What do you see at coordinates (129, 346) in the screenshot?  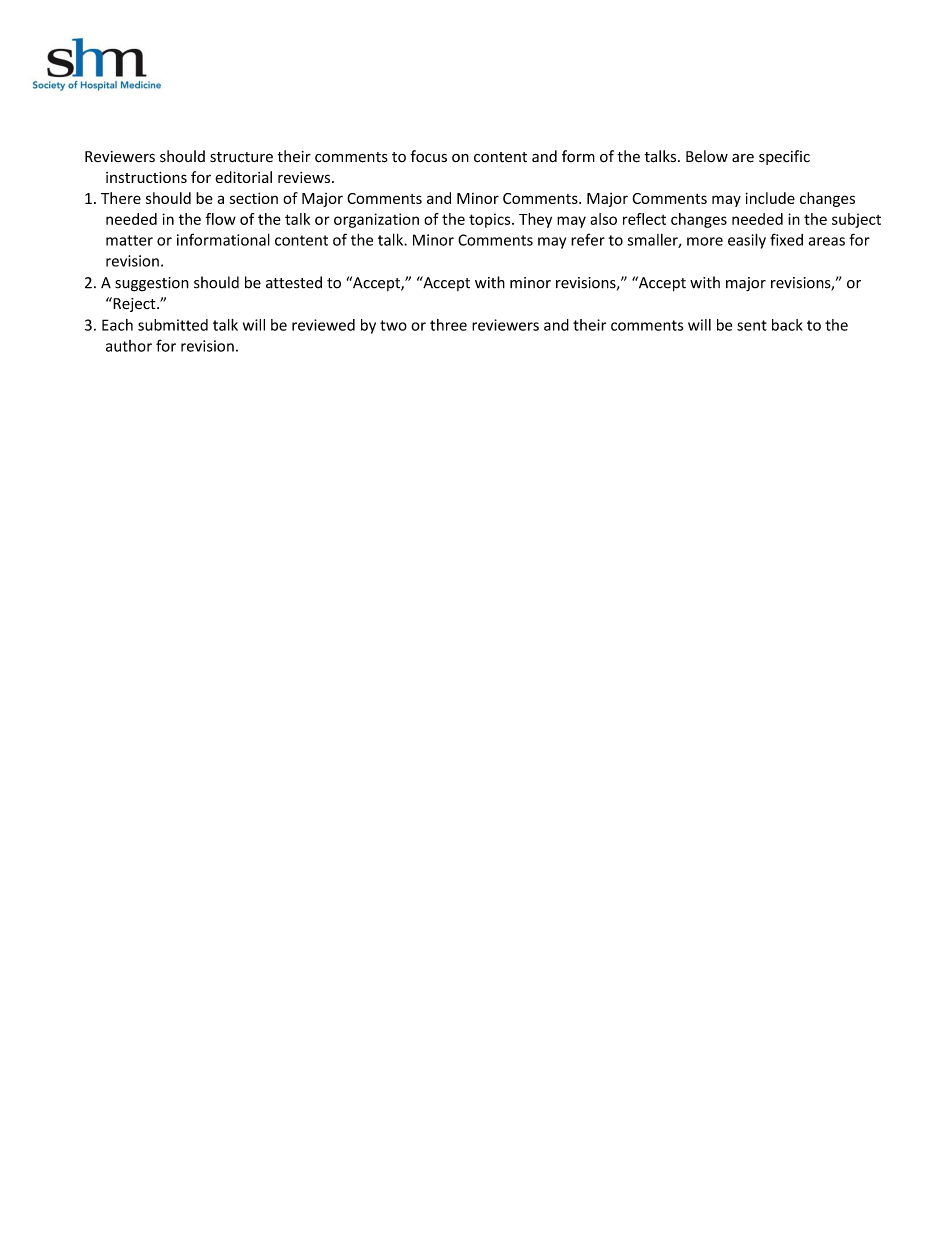 I see `author` at bounding box center [129, 346].
